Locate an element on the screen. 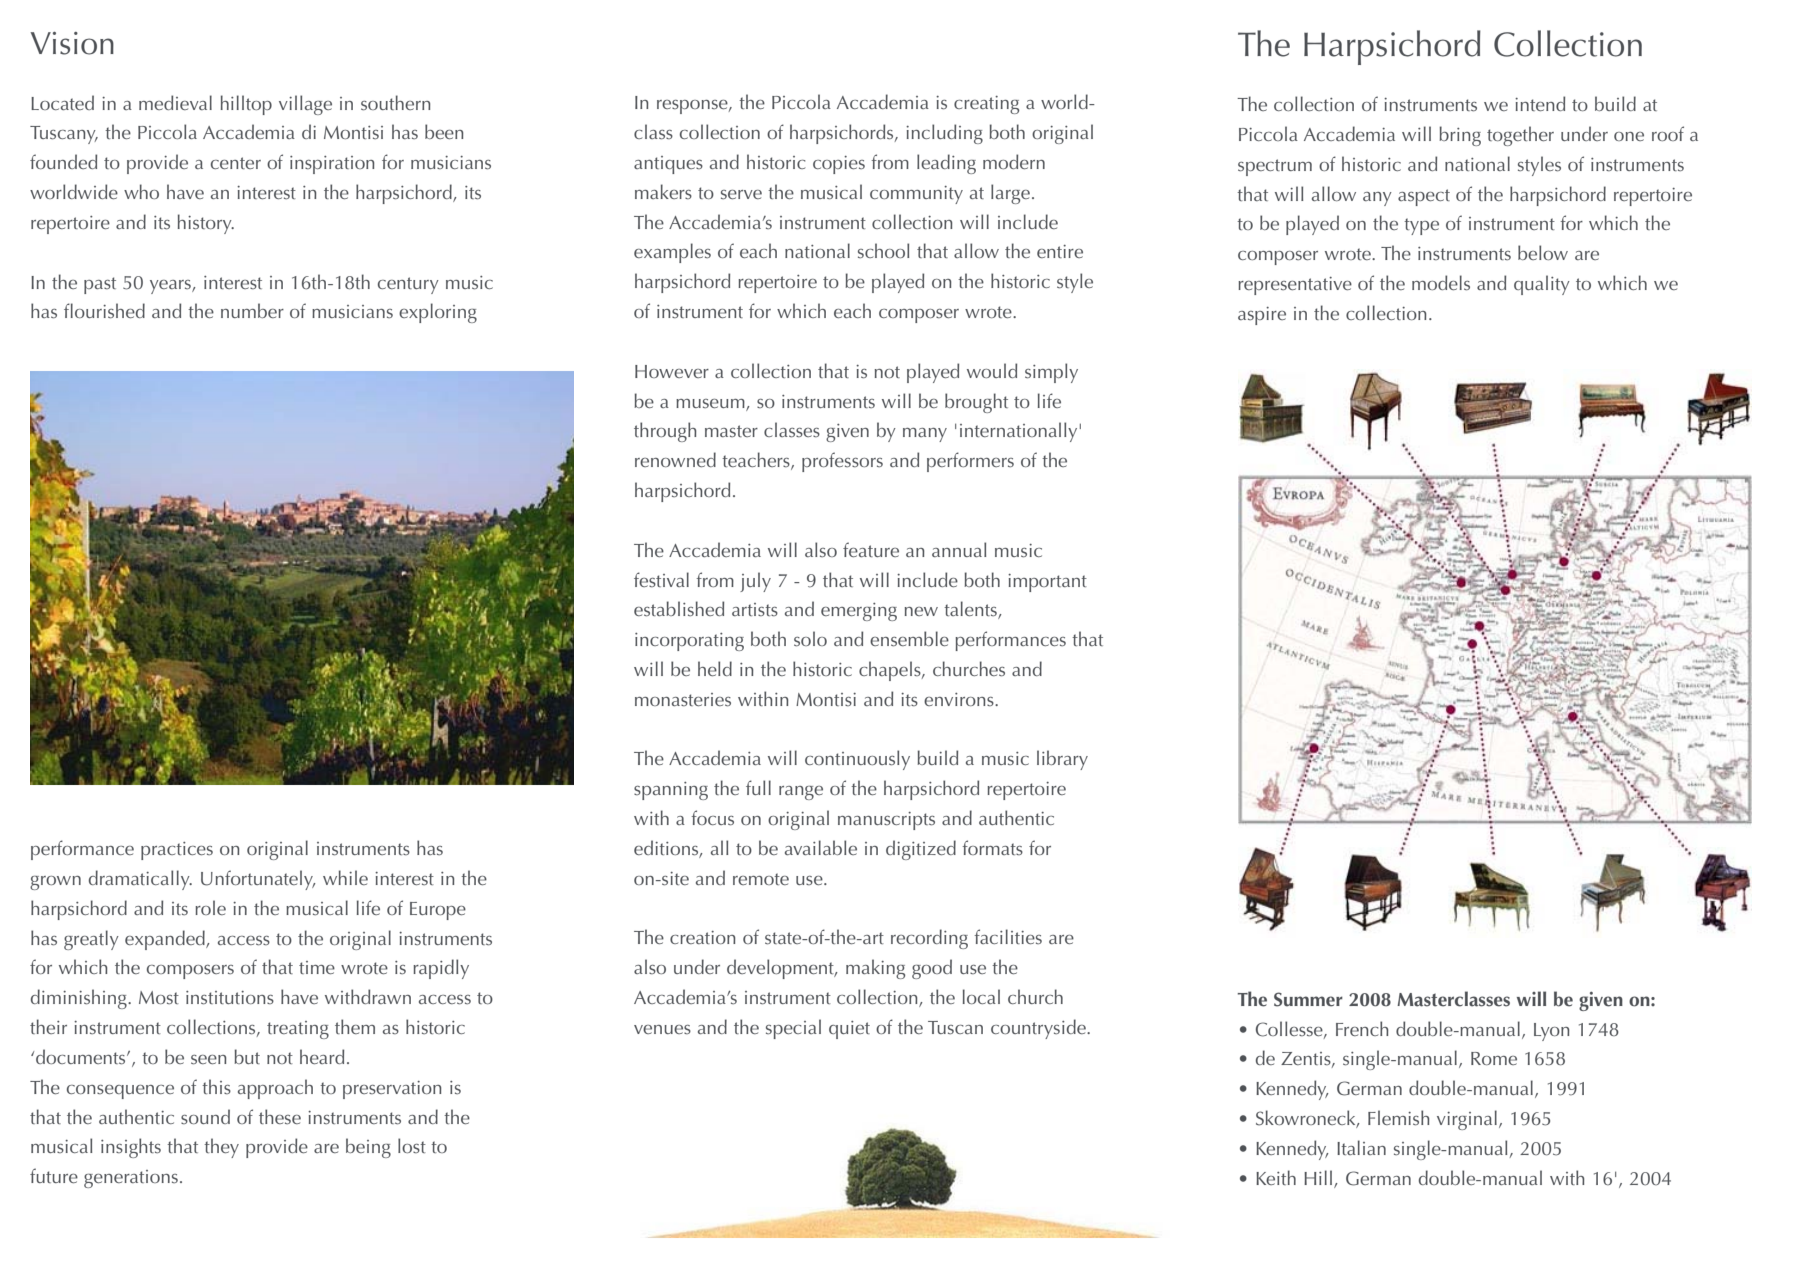 The width and height of the screenshot is (1793, 1268). festival is located at coordinates (661, 579).
